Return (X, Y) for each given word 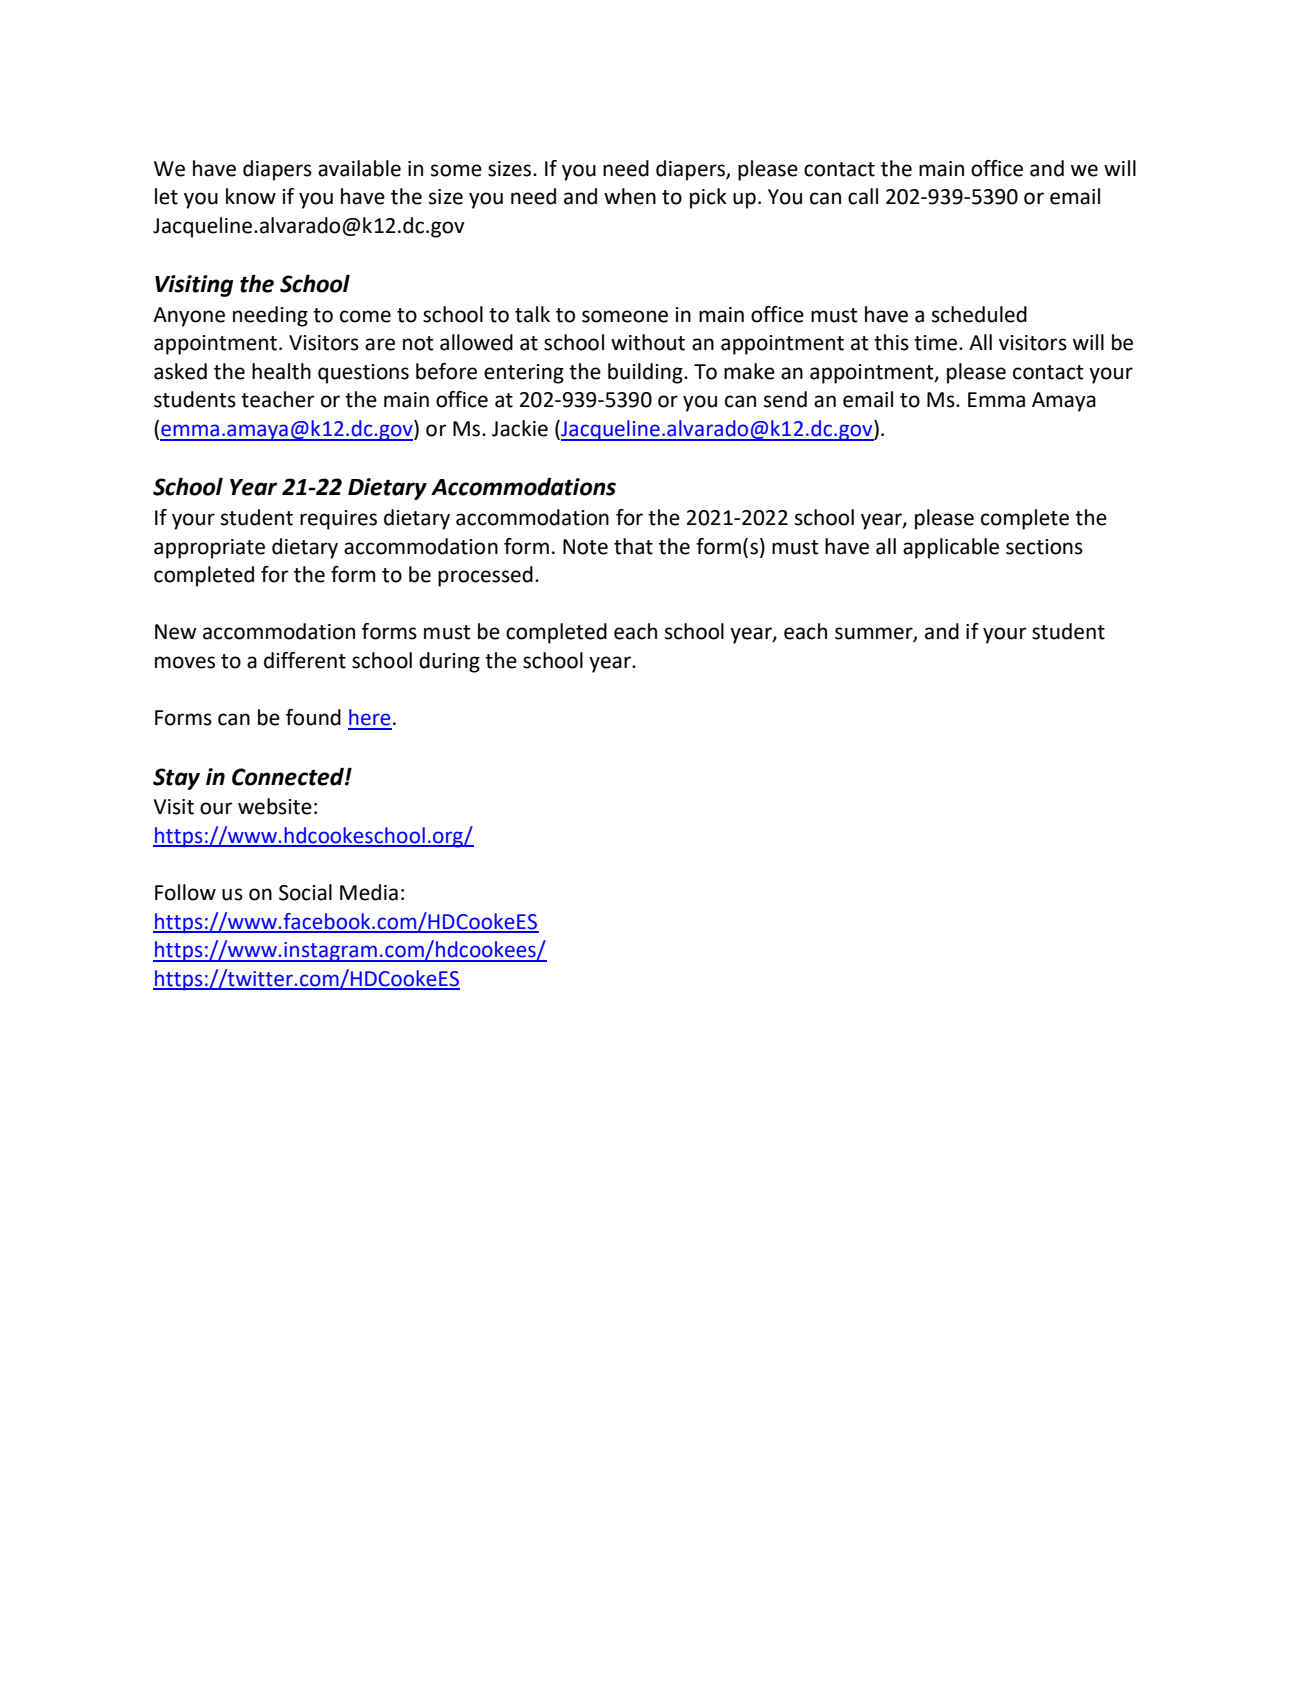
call (863, 196)
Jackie (520, 428)
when (630, 196)
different (305, 660)
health (281, 371)
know (251, 196)
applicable (951, 548)
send (785, 399)
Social (305, 892)
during (449, 662)
